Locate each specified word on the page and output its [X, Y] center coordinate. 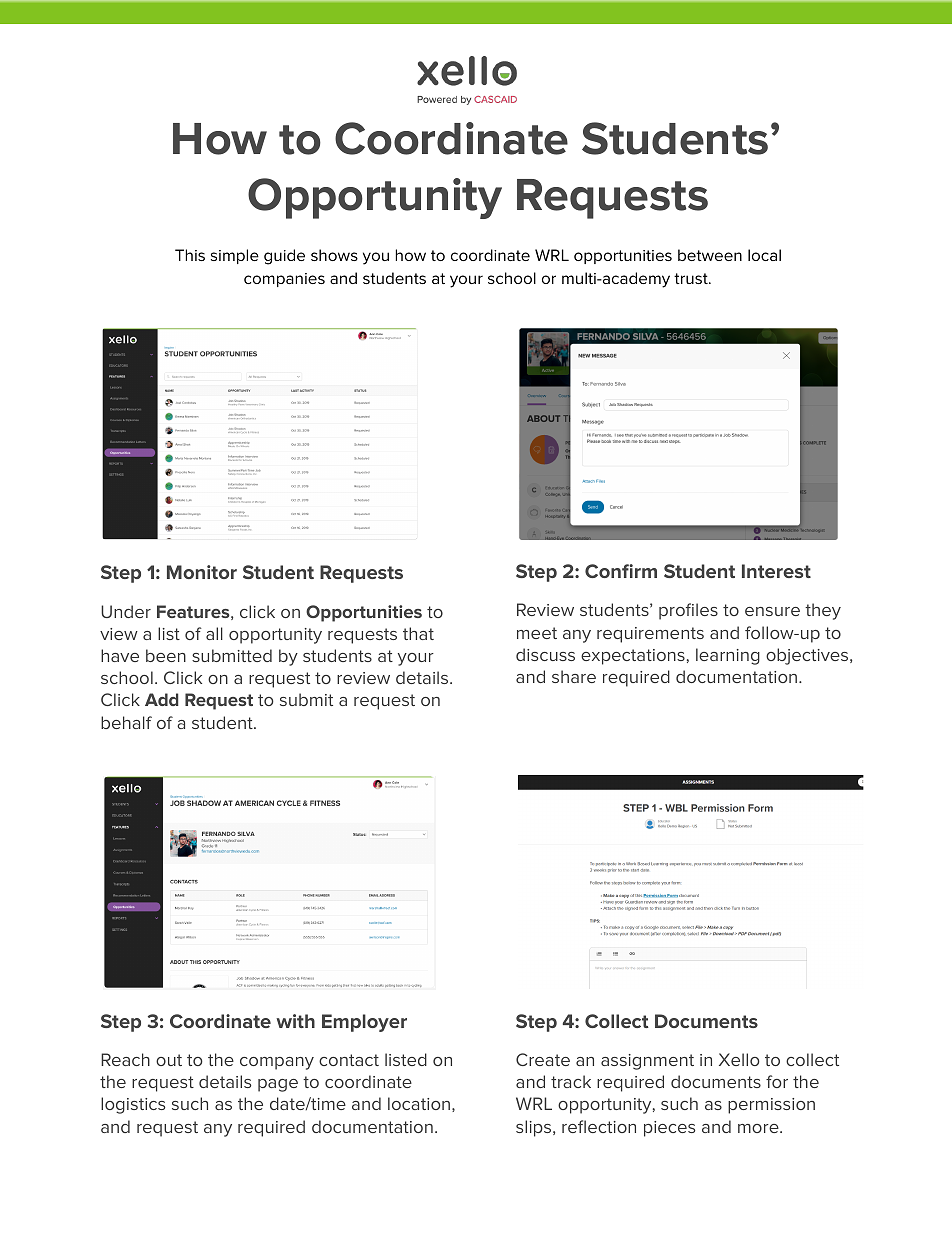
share [574, 676]
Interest [776, 571]
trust [692, 278]
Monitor [202, 572]
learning [728, 656]
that [418, 633]
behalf [126, 722]
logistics [133, 1105]
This [190, 255]
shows [334, 255]
